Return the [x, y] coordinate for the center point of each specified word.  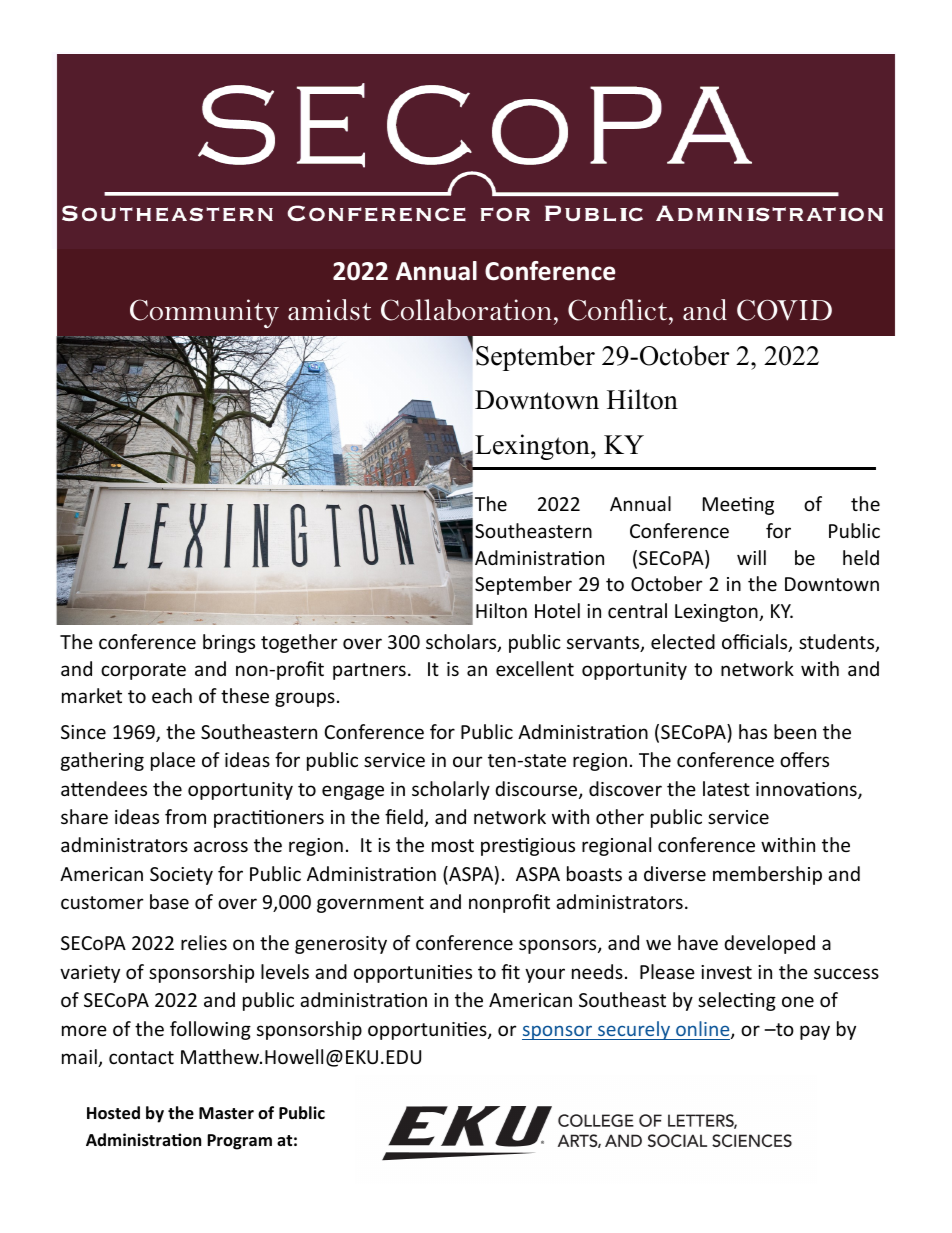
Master [226, 1113]
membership [767, 875]
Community [204, 313]
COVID [784, 310]
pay [815, 1032]
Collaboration [466, 310]
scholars [462, 643]
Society [181, 876]
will [751, 557]
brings [229, 643]
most [453, 845]
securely [634, 1030]
